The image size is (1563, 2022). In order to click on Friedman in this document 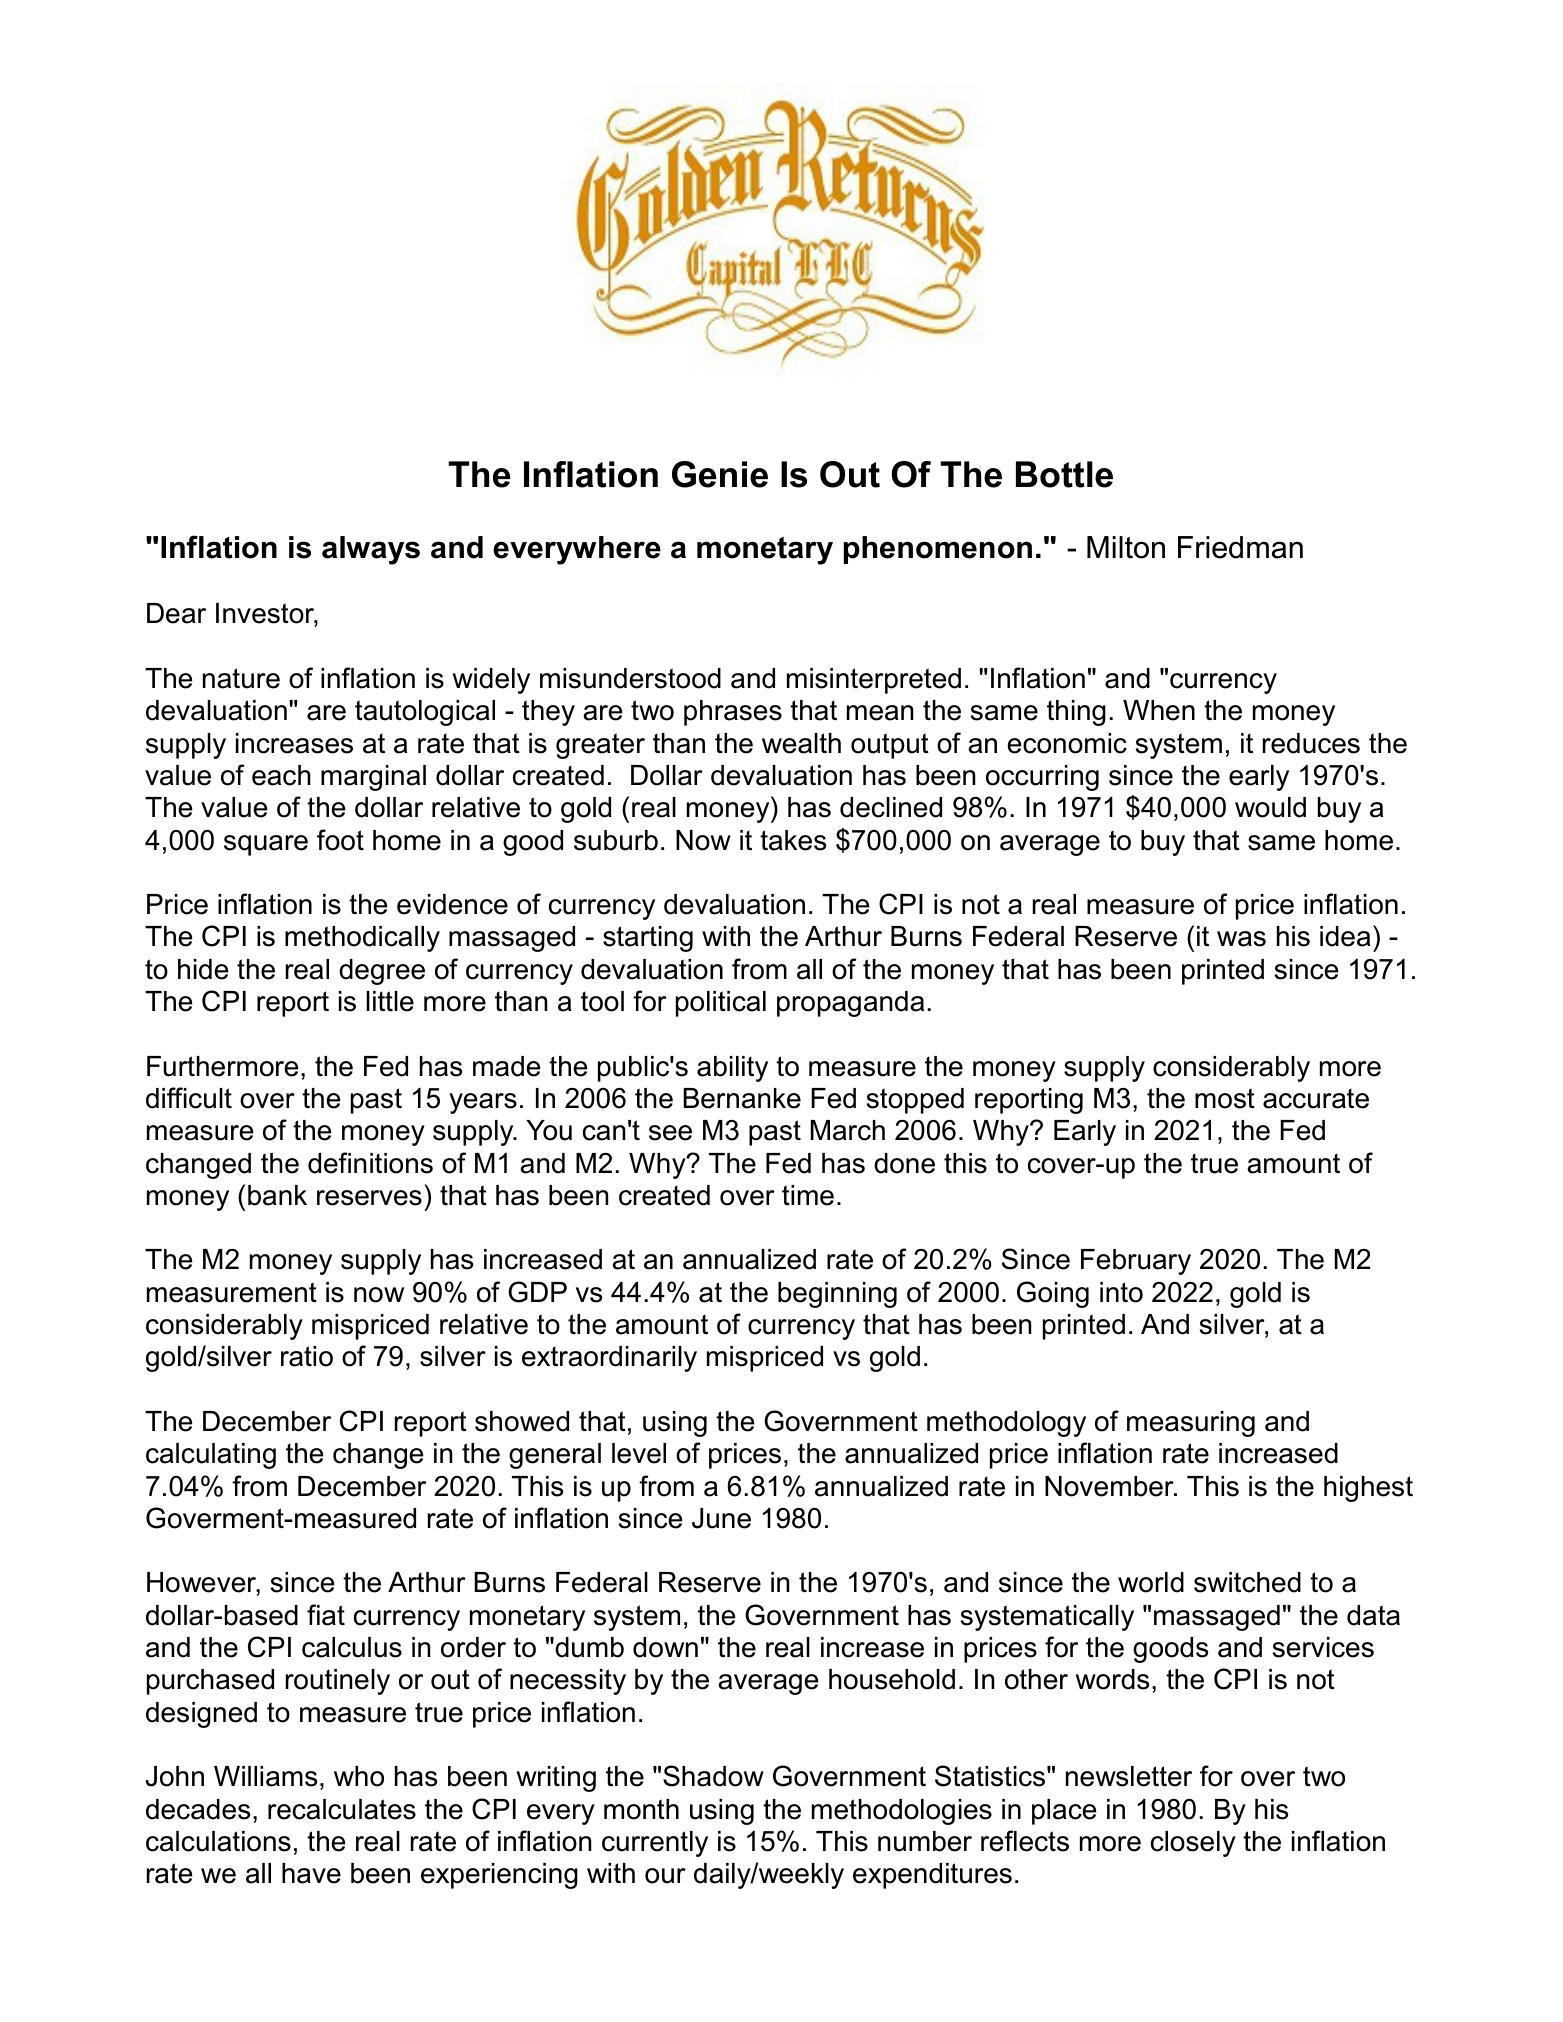, I will do `click(1240, 547)`.
